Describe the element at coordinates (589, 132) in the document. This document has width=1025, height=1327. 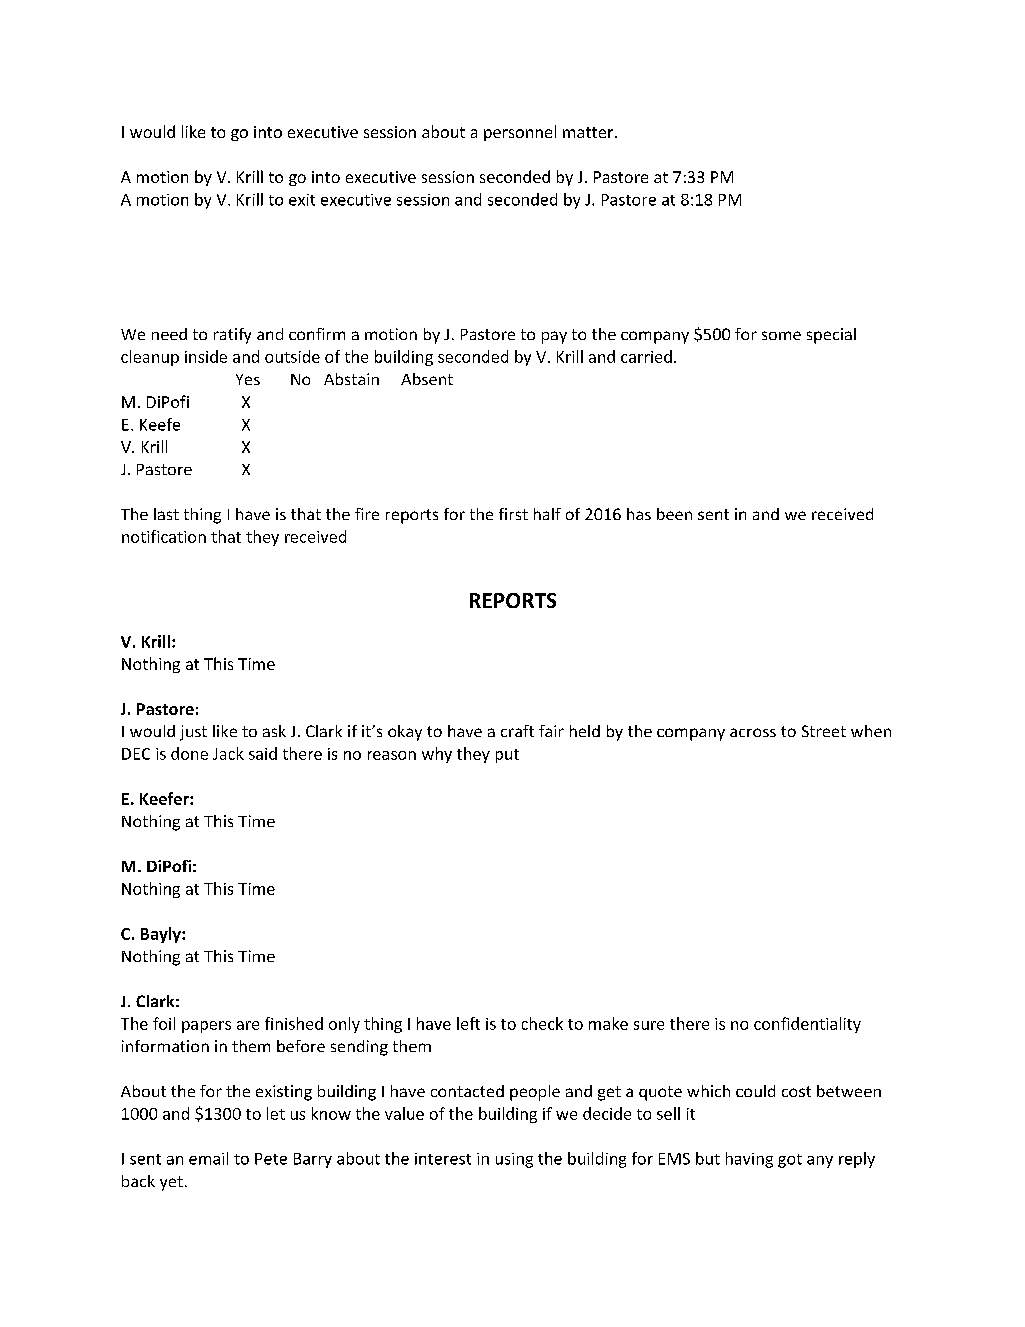
I see `matter` at that location.
